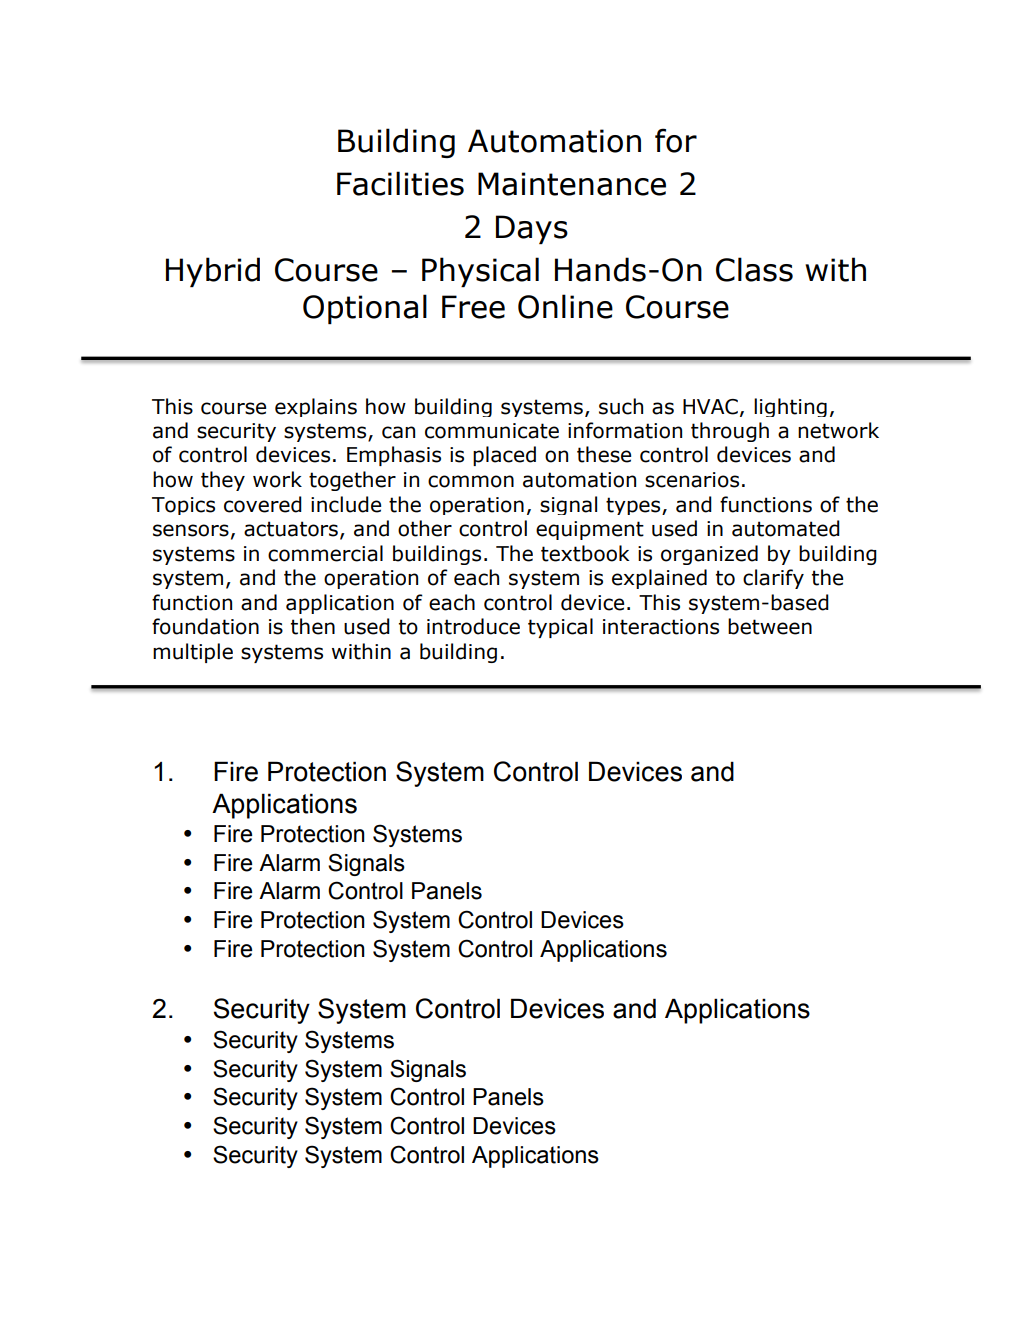 The width and height of the screenshot is (1031, 1334). I want to click on introduce, so click(473, 626).
